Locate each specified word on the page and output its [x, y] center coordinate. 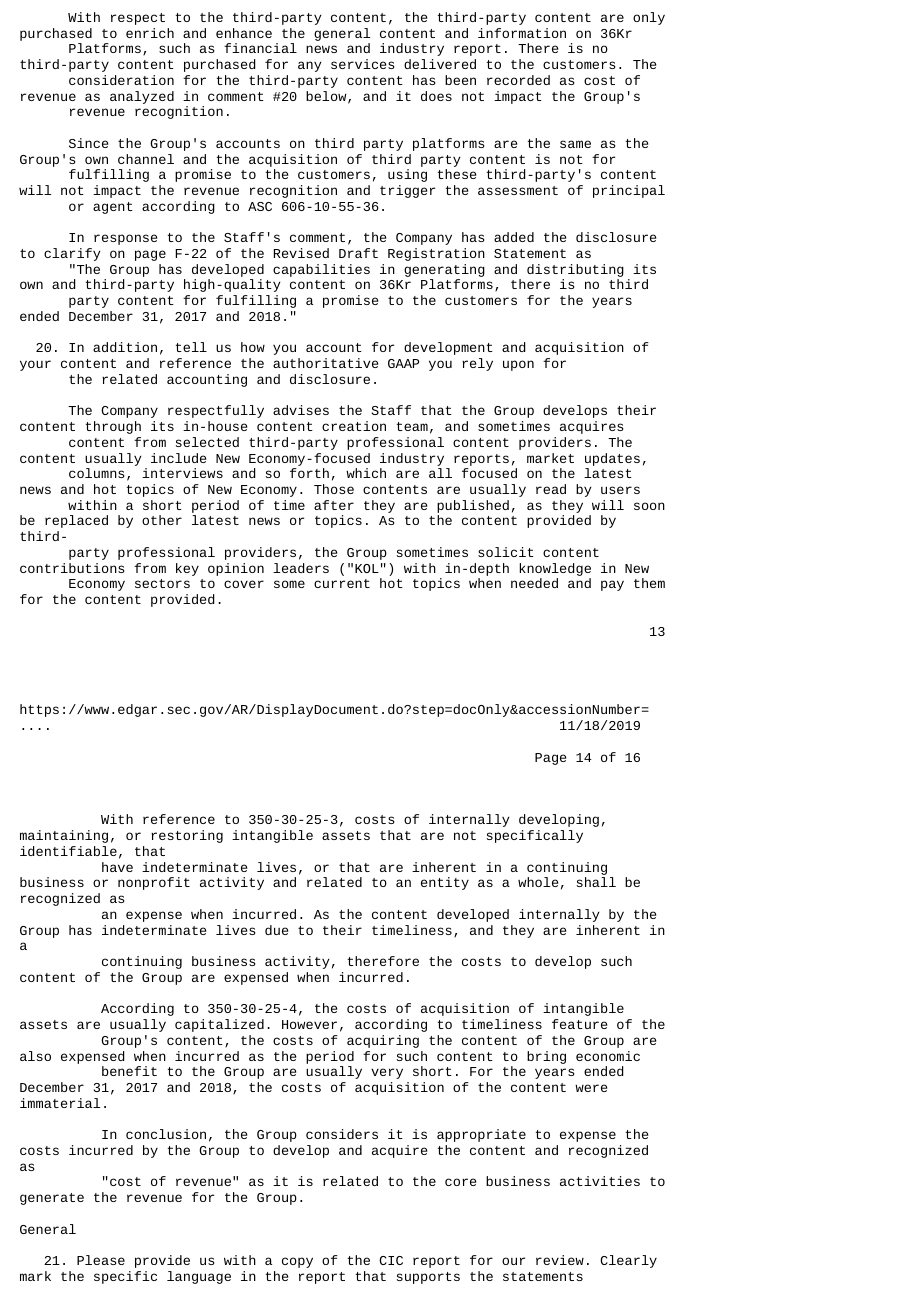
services [362, 64]
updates [612, 459]
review [560, 1260]
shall [596, 882]
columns [96, 473]
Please [101, 1260]
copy [297, 1262]
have [117, 867]
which [366, 473]
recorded [518, 80]
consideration [121, 80]
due [276, 930]
